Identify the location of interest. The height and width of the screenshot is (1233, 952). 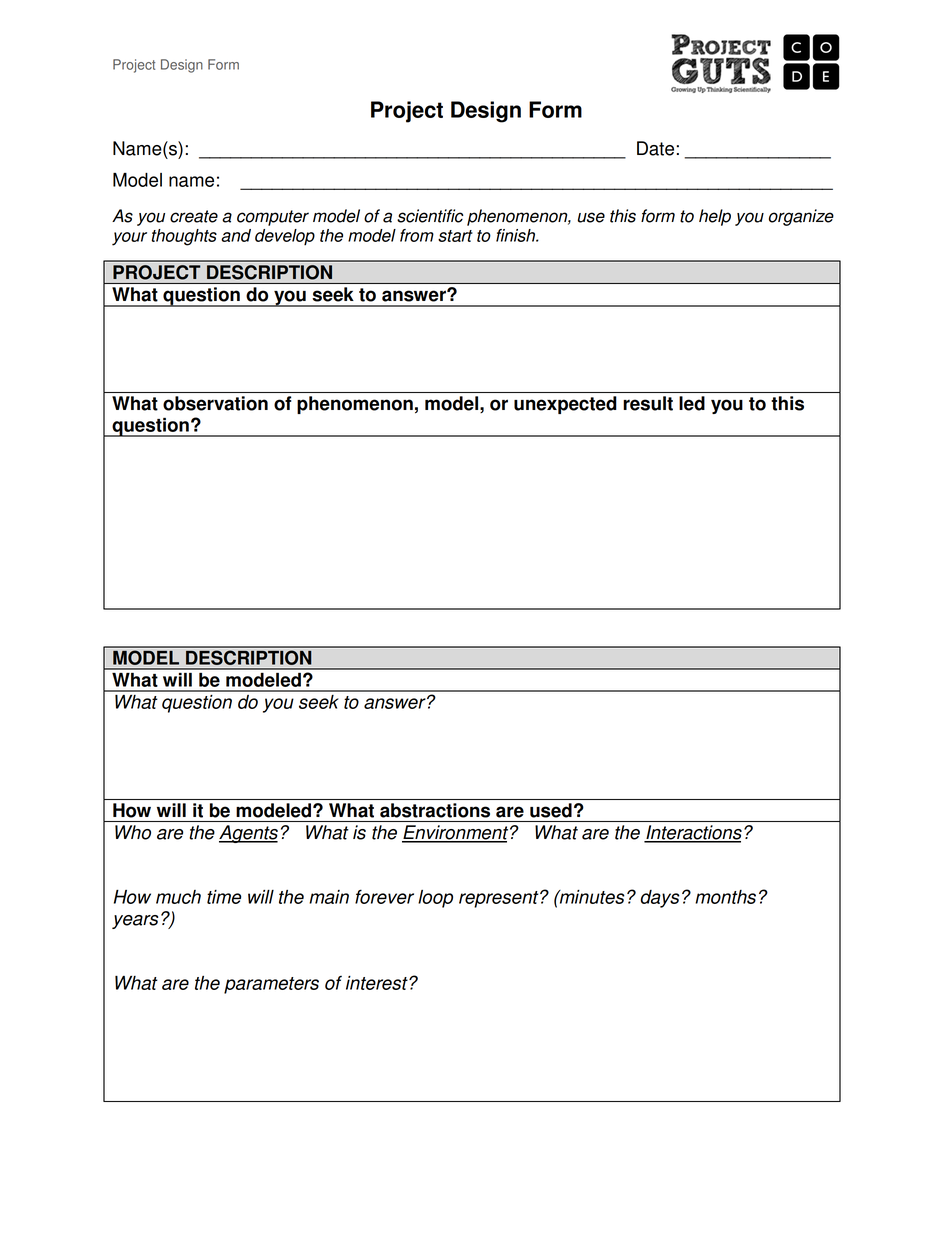
(378, 983).
